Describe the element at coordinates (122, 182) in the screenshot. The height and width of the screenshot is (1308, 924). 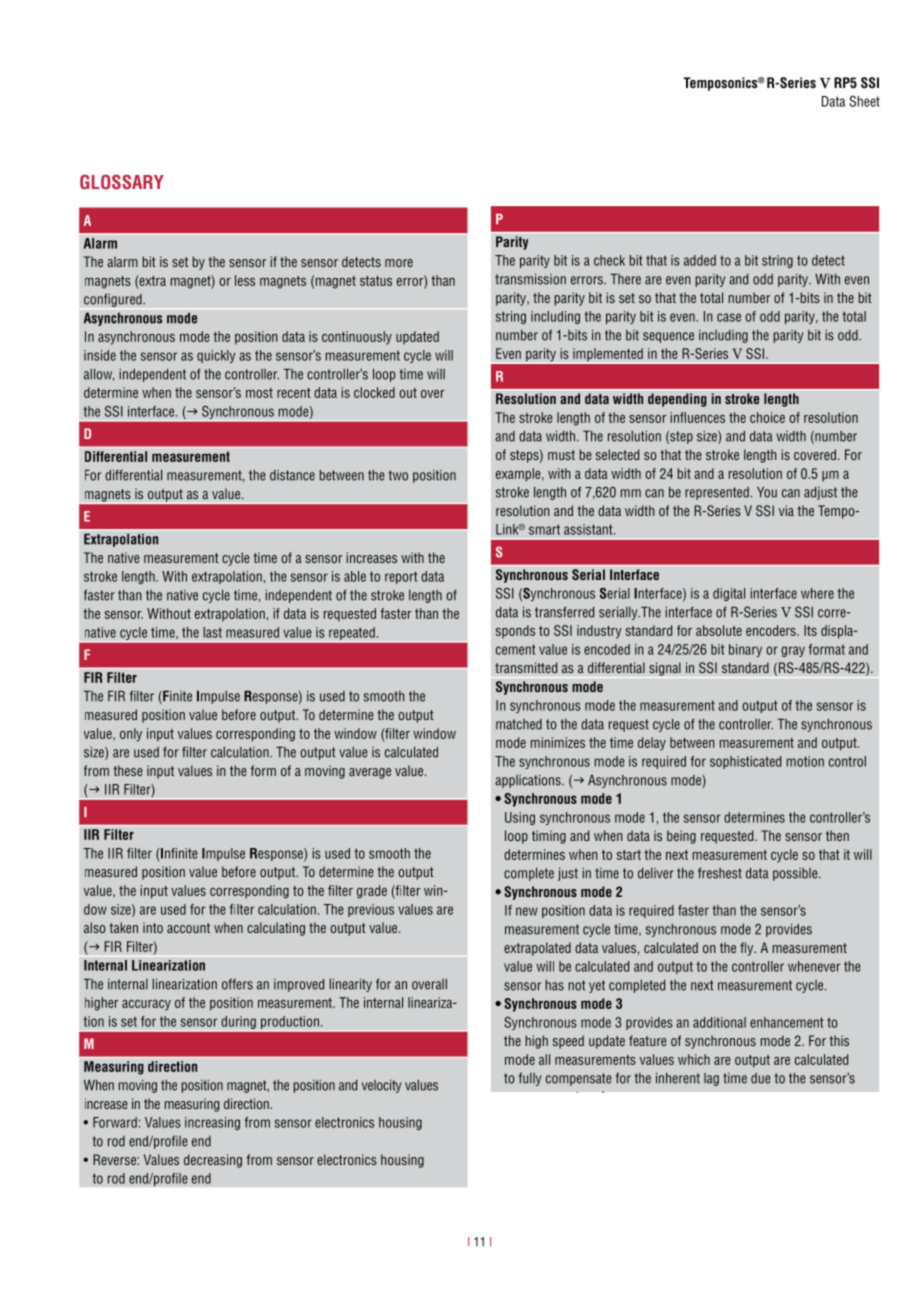
I see `GLOSSARY` at that location.
